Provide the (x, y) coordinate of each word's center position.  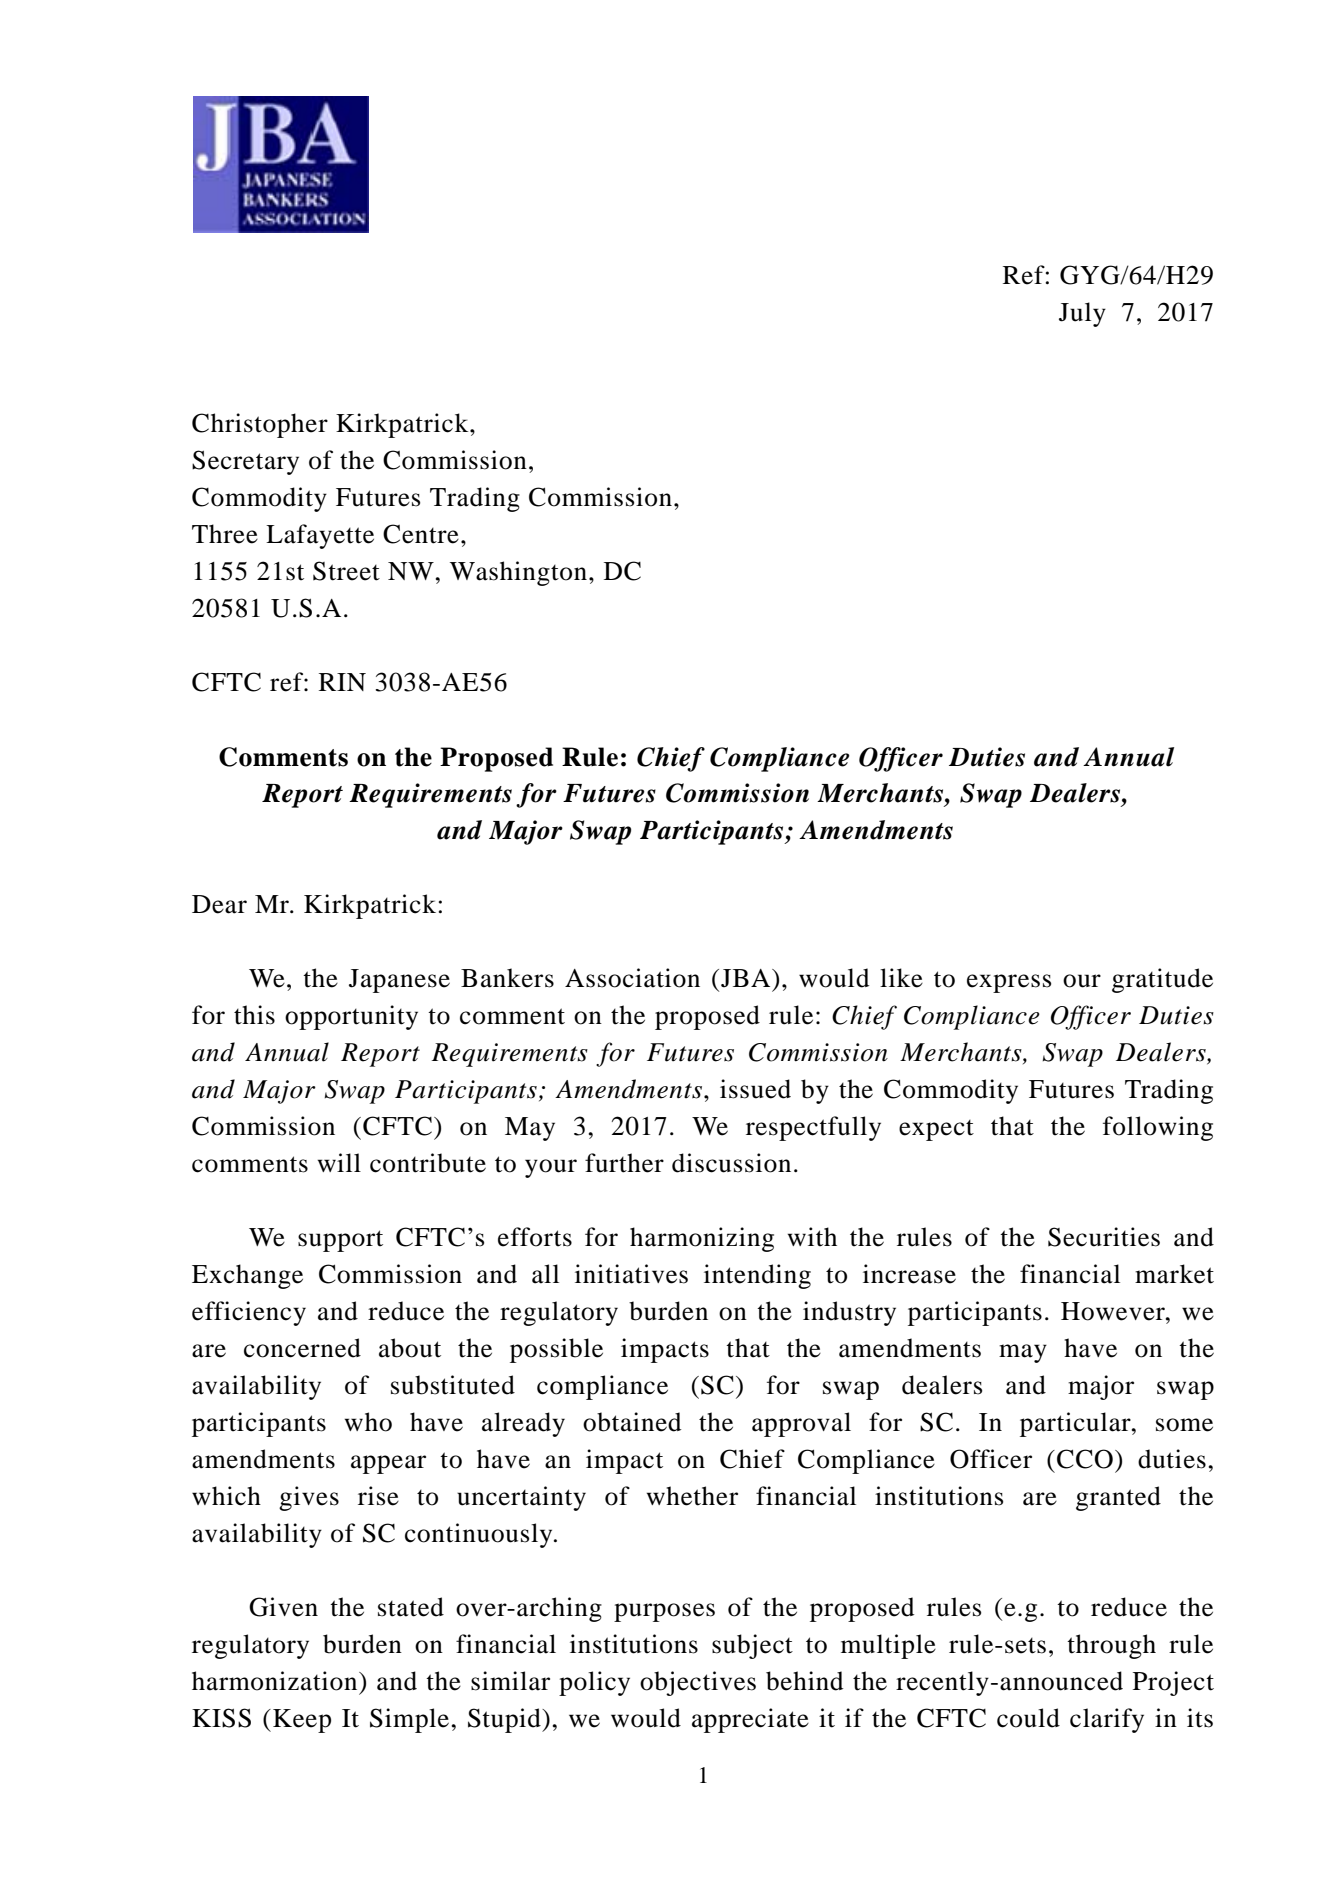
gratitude (1162, 980)
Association (632, 978)
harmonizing (702, 1239)
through (1111, 1646)
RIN (342, 682)
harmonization (276, 1681)
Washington (518, 573)
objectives (698, 1683)
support (340, 1241)
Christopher (260, 425)
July (1082, 314)
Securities (1104, 1237)
